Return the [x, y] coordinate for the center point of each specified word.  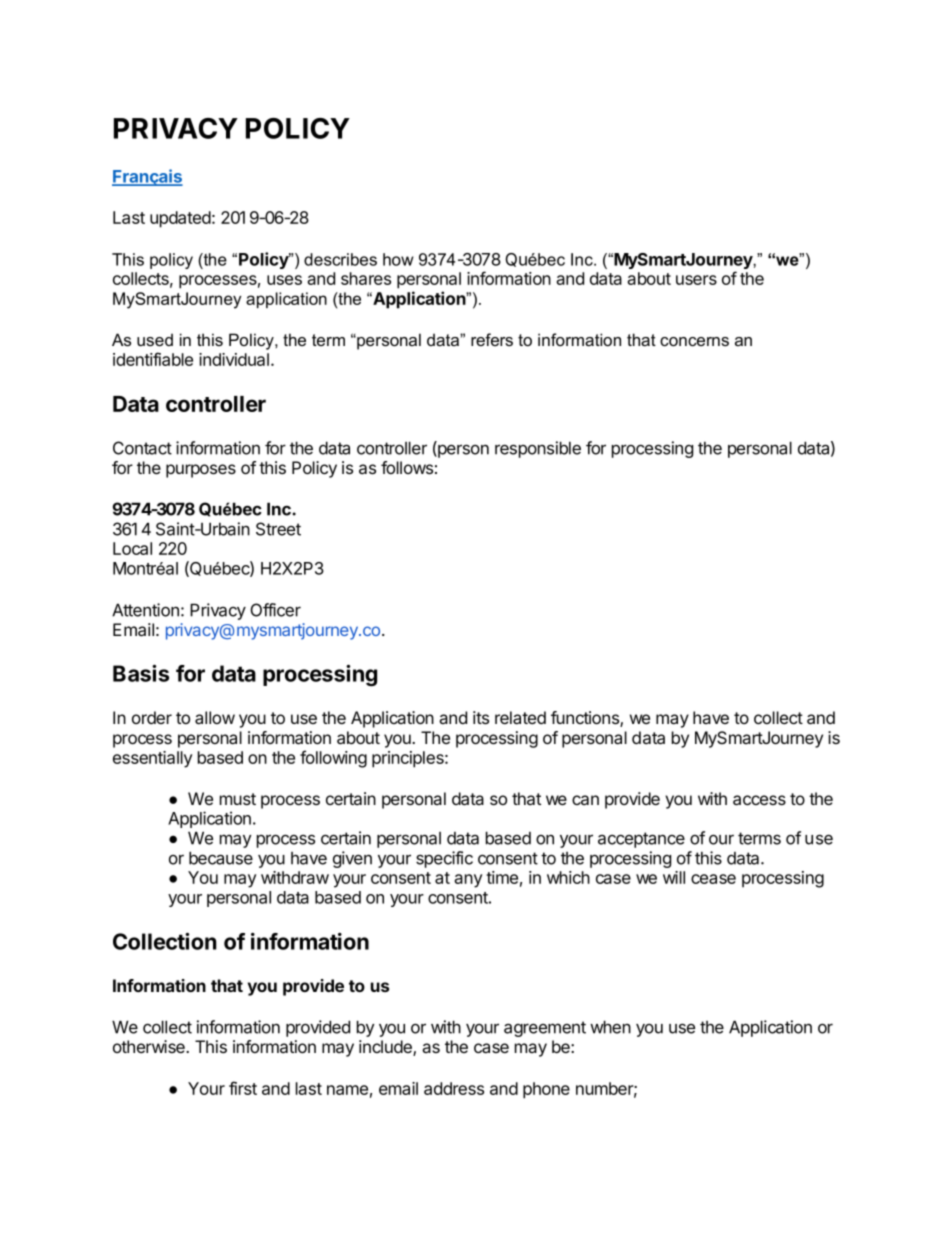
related [520, 718]
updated [180, 219]
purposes [201, 471]
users [696, 280]
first [243, 1088]
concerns [694, 342]
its [481, 717]
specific [444, 859]
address [454, 1088]
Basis [141, 673]
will [674, 877]
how [398, 259]
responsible [538, 449]
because [221, 858]
